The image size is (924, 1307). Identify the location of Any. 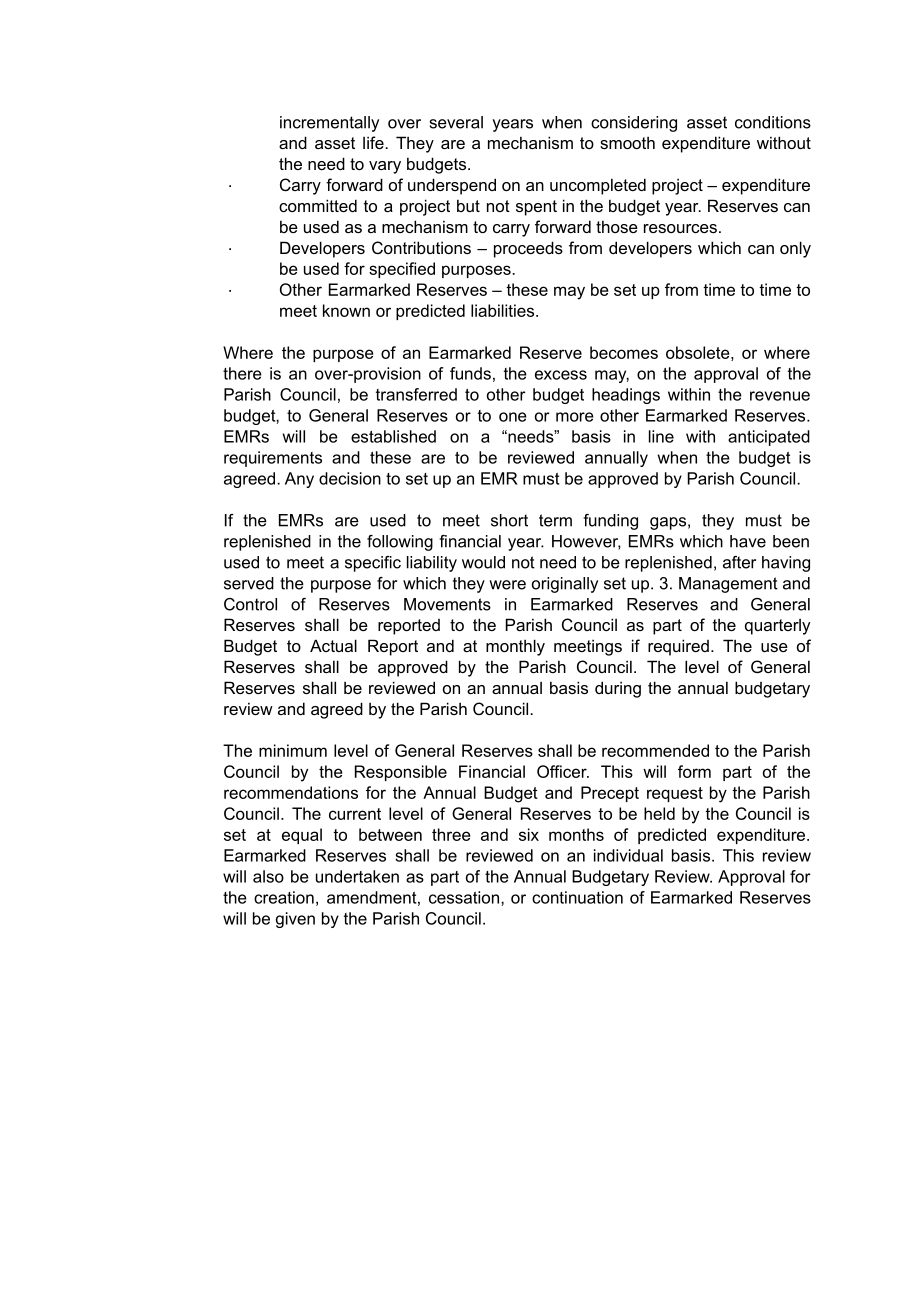
(299, 480).
